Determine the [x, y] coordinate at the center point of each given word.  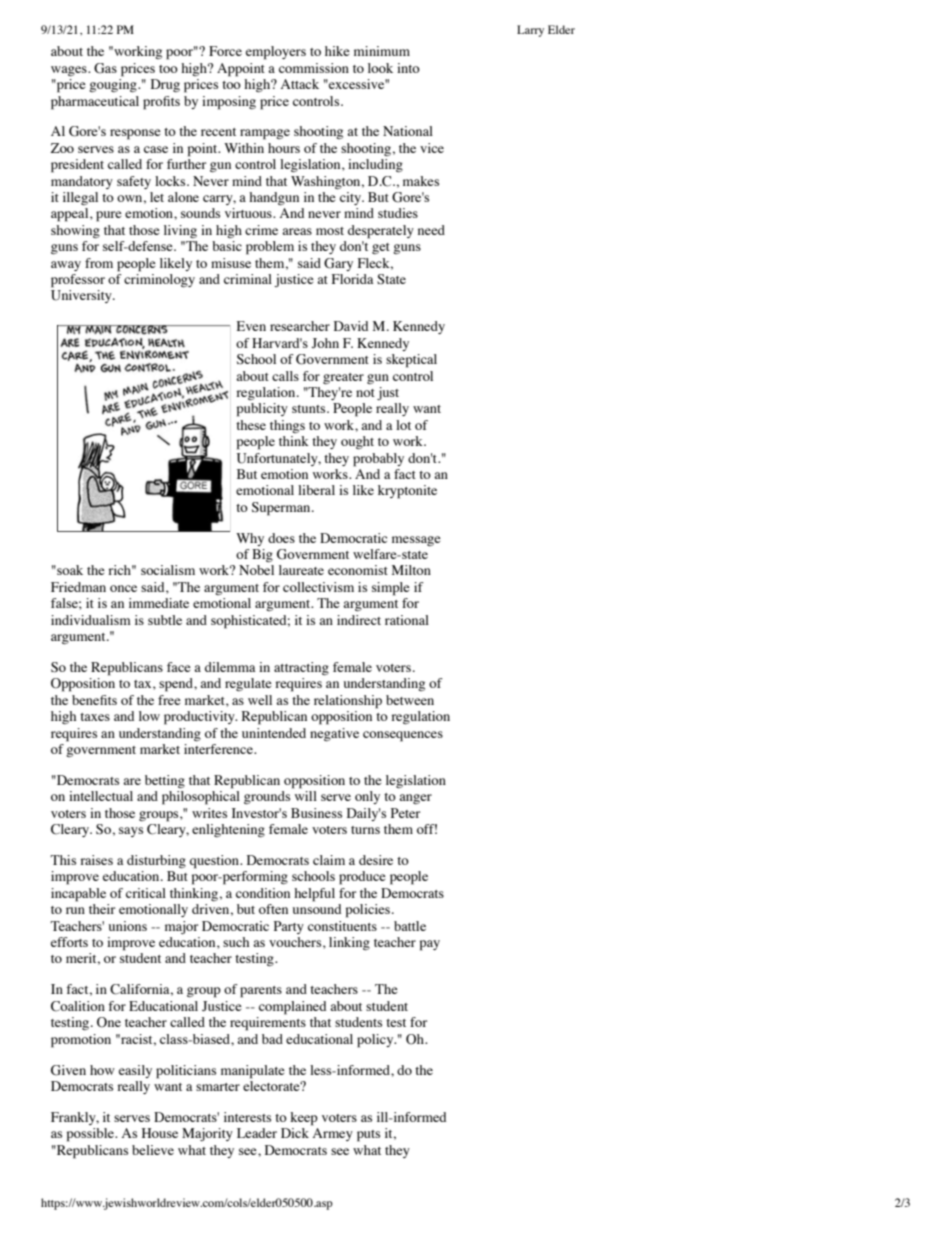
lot [403, 425]
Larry [530, 31]
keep [304, 1119]
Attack [300, 84]
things [287, 426]
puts [368, 1136]
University [82, 296]
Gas [105, 68]
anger [415, 799]
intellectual [101, 796]
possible [91, 1135]
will [306, 796]
